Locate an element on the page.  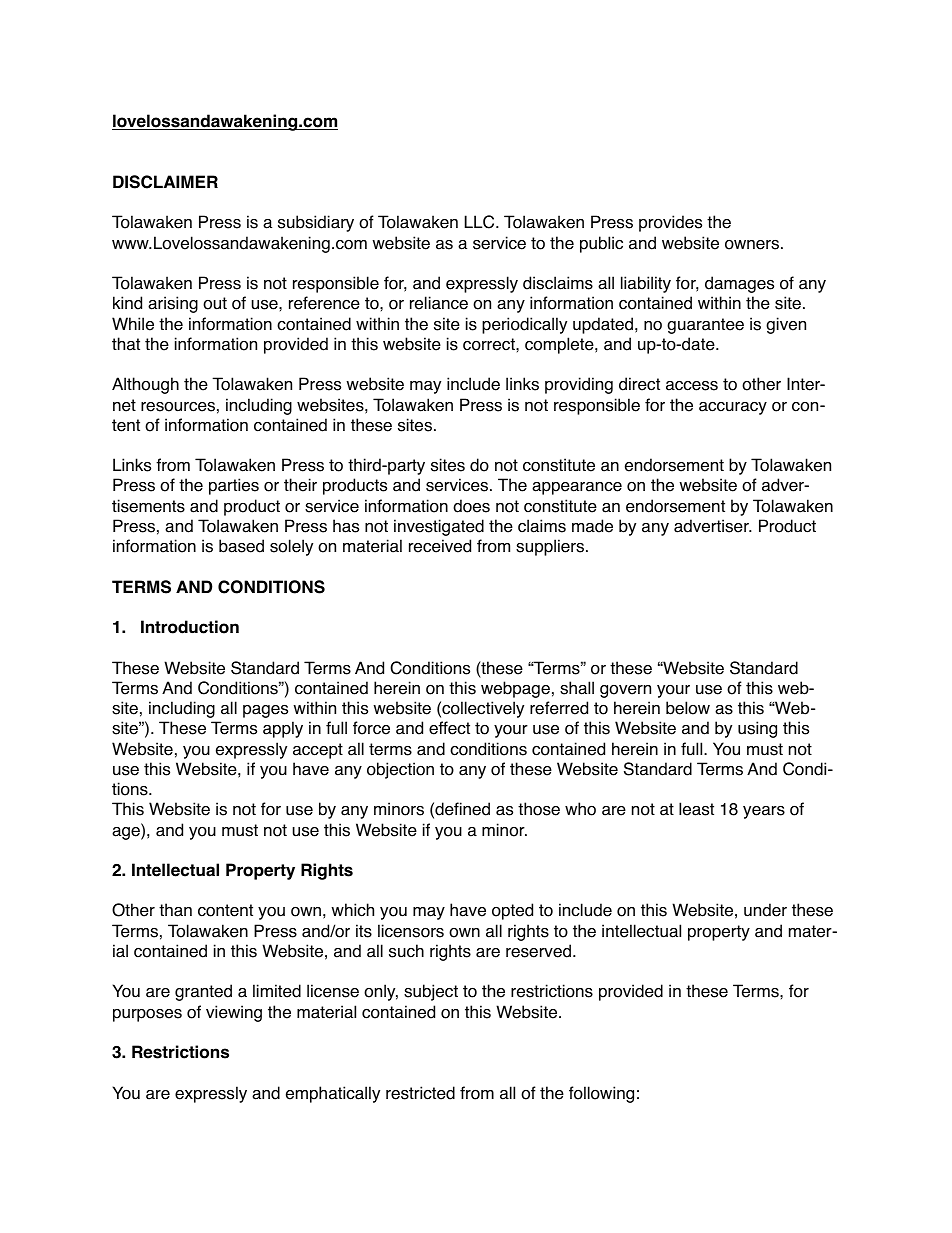
pages is located at coordinates (265, 711).
